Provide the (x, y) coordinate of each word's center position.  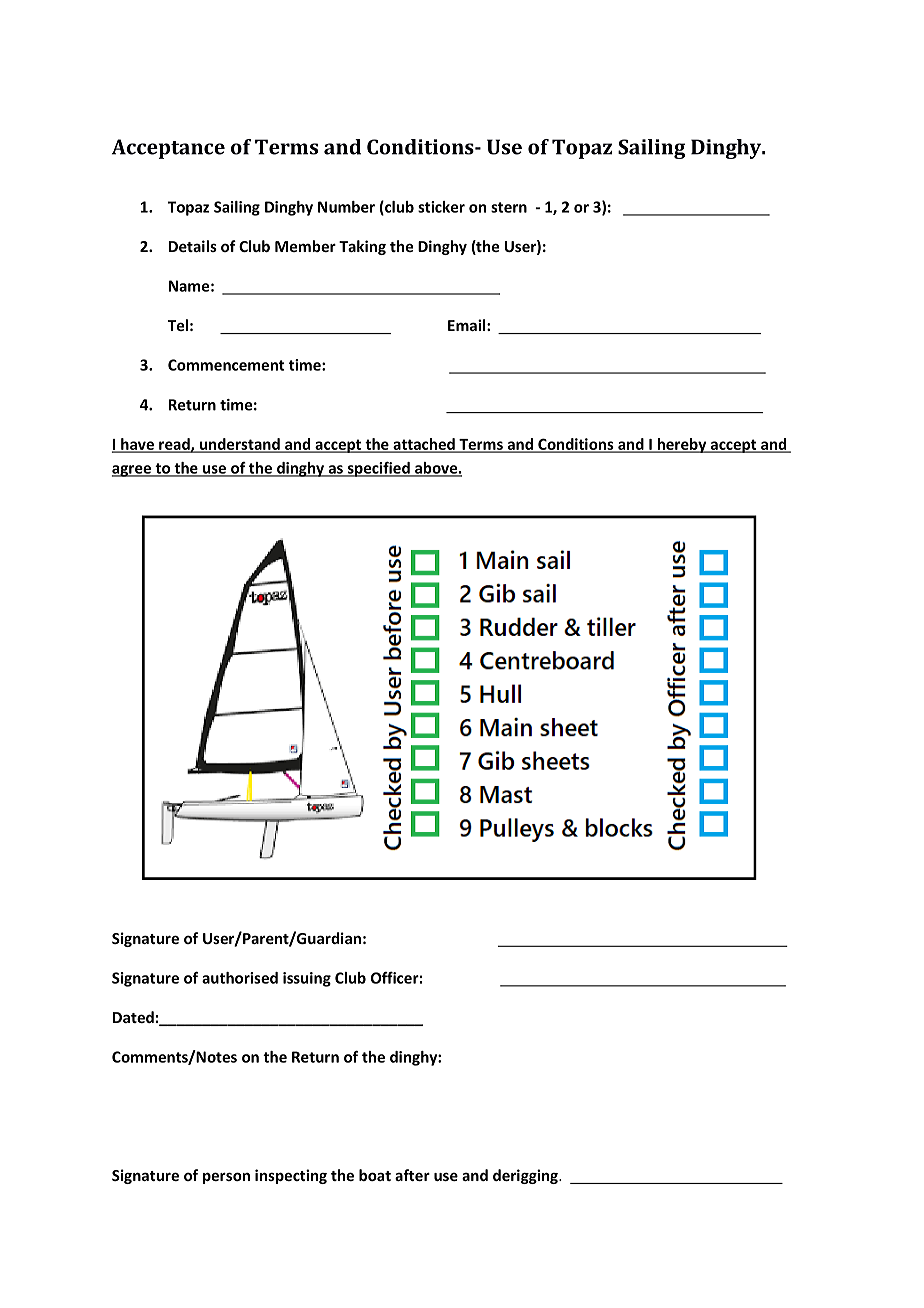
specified (378, 469)
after (412, 1175)
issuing (307, 979)
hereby (682, 445)
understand (239, 445)
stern (509, 207)
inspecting (291, 1176)
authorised (240, 978)
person (226, 1178)
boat (375, 1175)
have (137, 445)
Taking (362, 247)
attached (424, 445)
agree (132, 471)
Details (193, 246)
